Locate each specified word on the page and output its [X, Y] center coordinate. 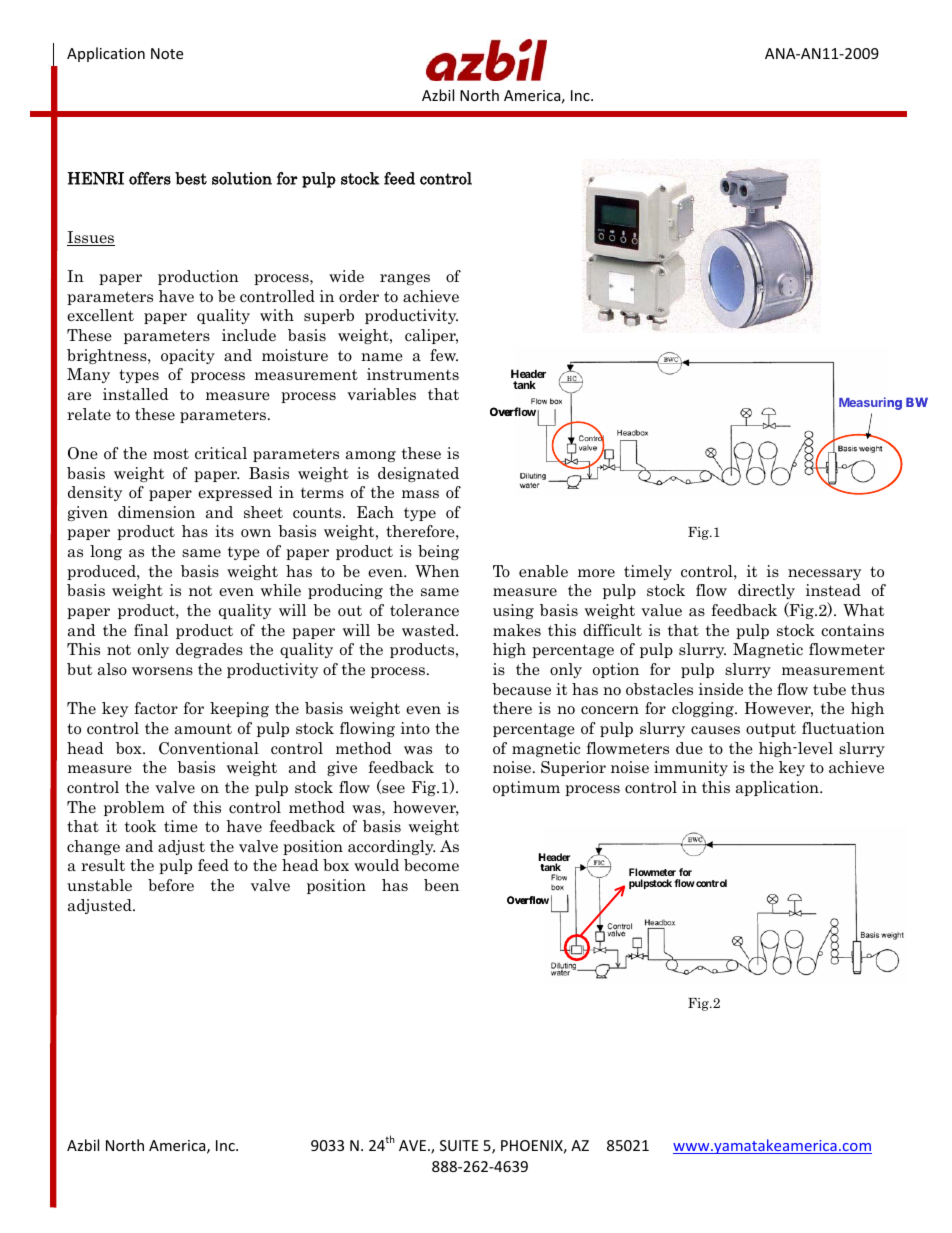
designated [418, 474]
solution [242, 178]
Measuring [870, 403]
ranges [405, 279]
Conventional [209, 748]
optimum [526, 788]
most [171, 453]
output [771, 730]
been [441, 885]
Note [167, 53]
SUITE [459, 1145]
